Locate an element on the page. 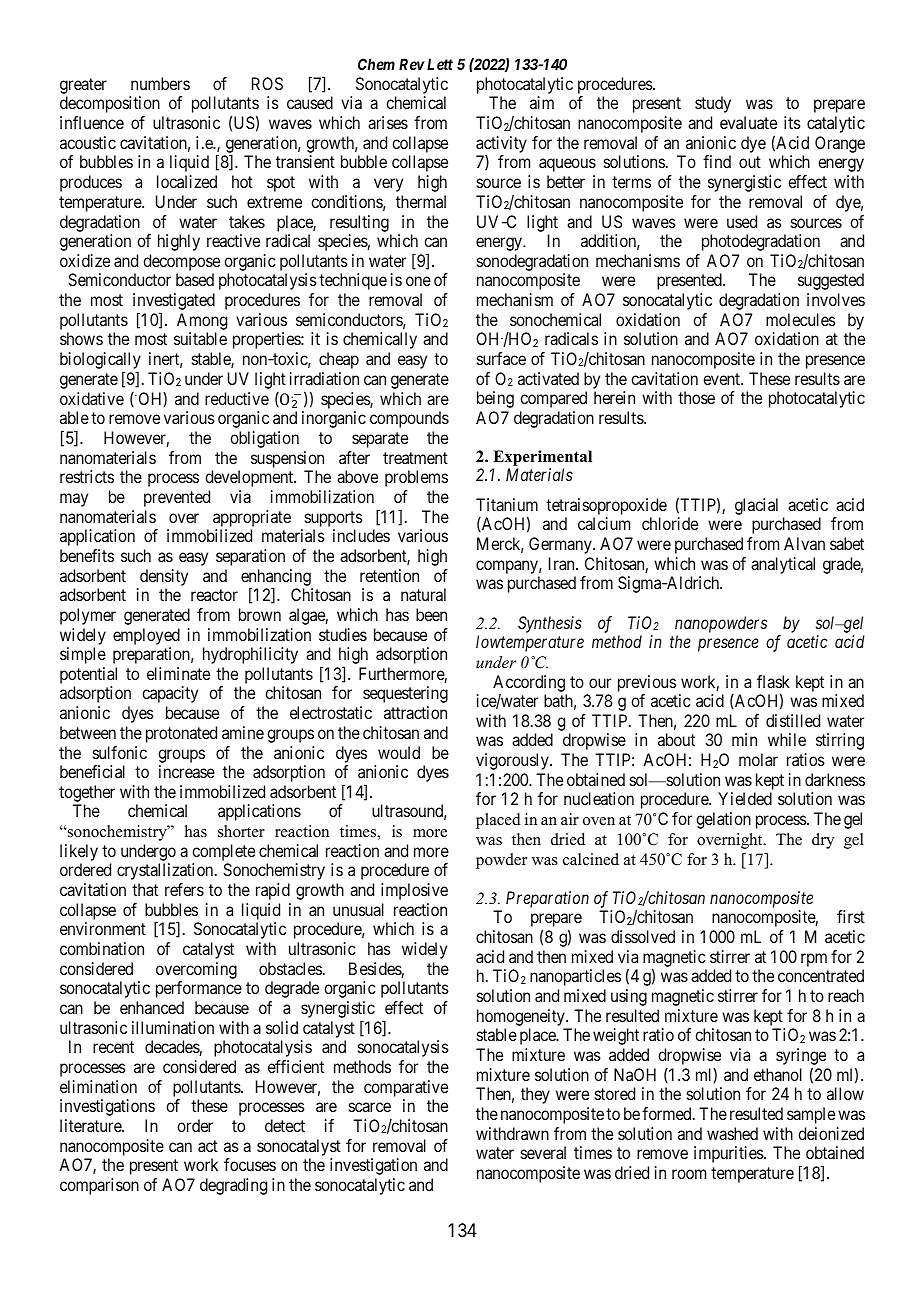 The width and height of the page is (924, 1308). numbers is located at coordinates (160, 83).
